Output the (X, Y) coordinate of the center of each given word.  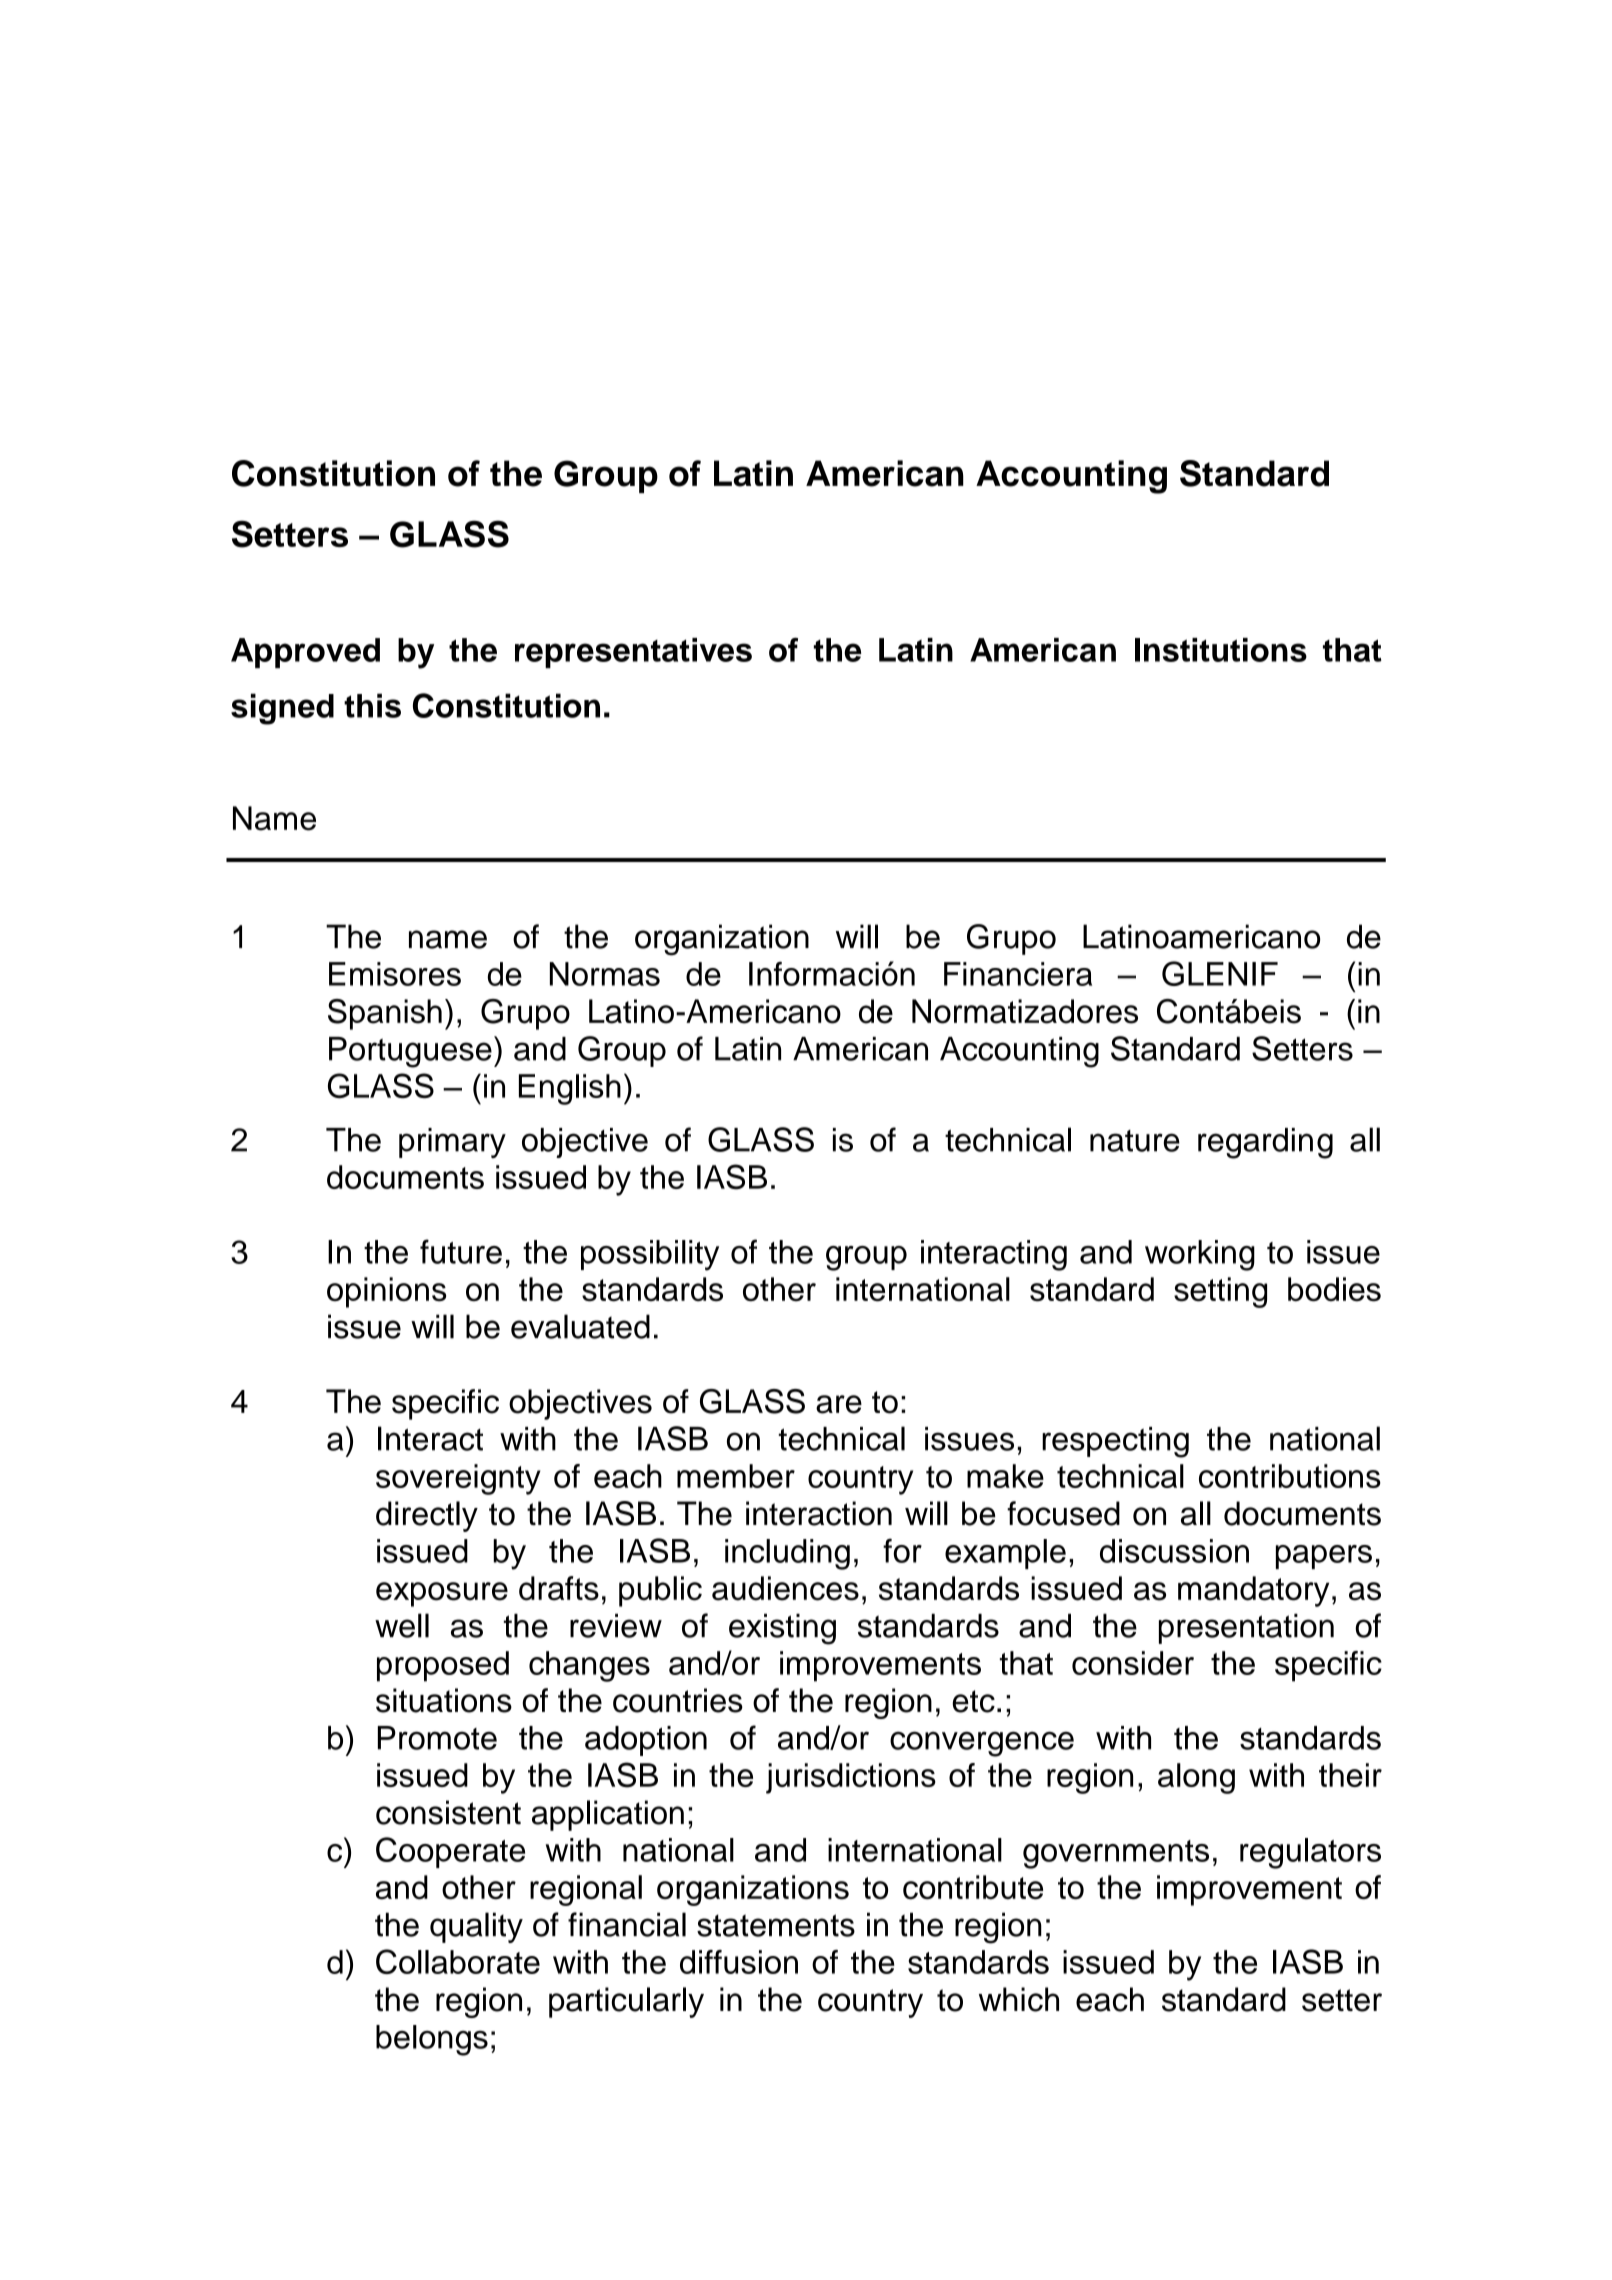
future (461, 1251)
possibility (650, 1255)
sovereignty (458, 1479)
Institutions (1221, 650)
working (1200, 1255)
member (736, 1476)
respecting (1115, 1442)
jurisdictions (851, 1778)
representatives (633, 653)
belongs (432, 2040)
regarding (1265, 1143)
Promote (437, 1738)
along (1196, 1778)
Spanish (385, 1014)
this (372, 705)
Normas (605, 974)
